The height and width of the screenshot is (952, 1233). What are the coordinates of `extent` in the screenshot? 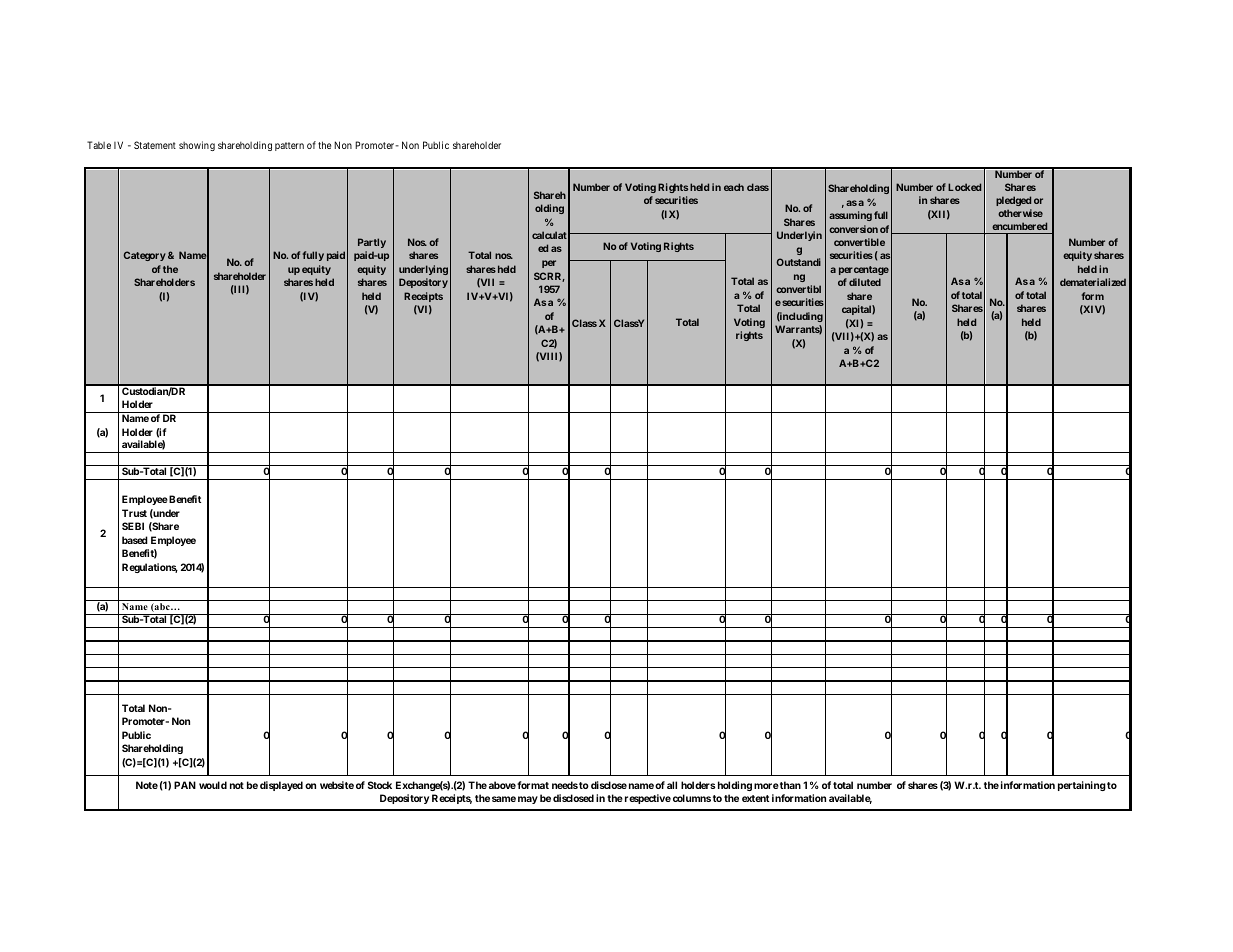 It's located at (755, 798).
